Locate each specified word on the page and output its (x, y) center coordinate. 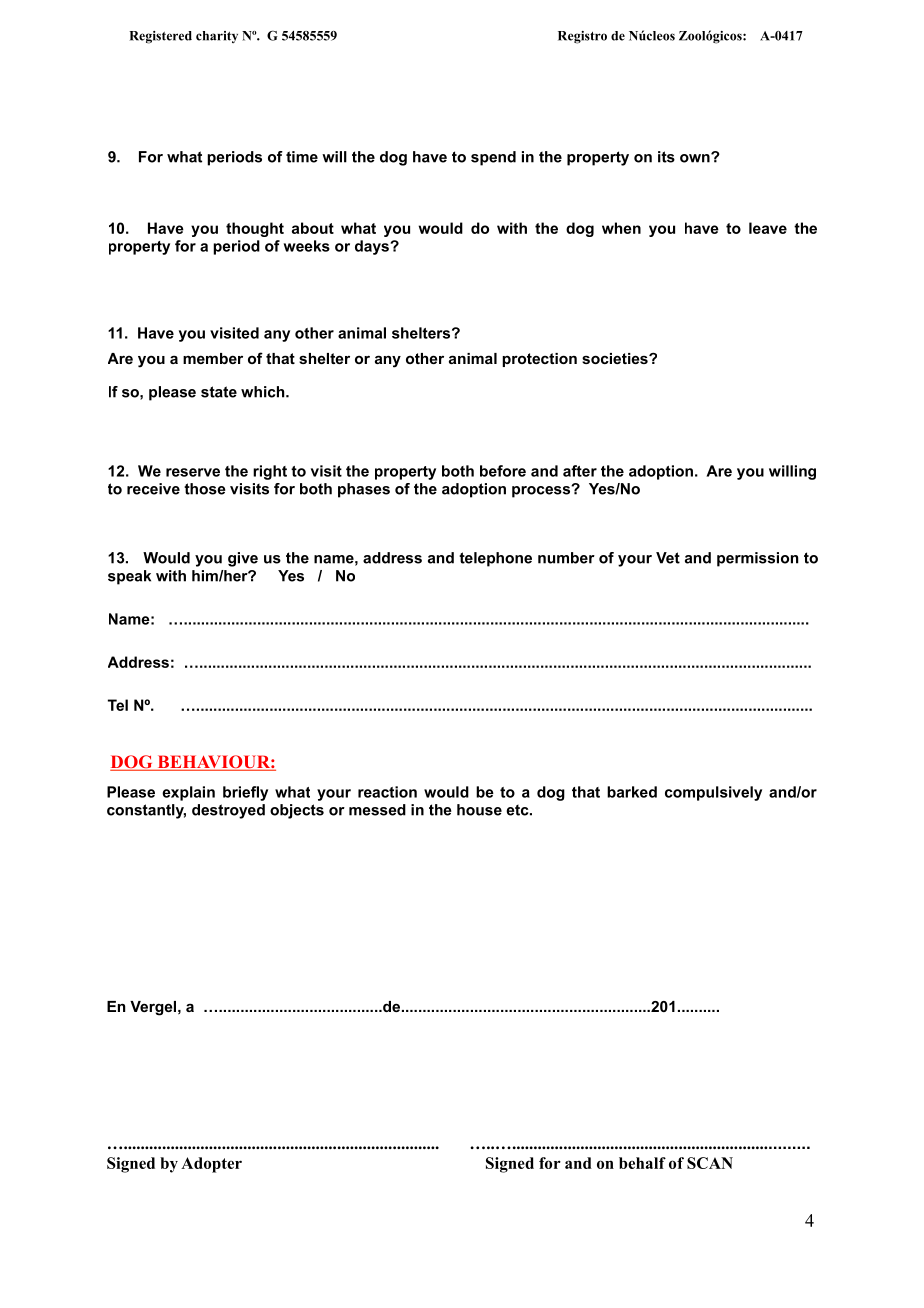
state (219, 392)
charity (217, 37)
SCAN (710, 1163)
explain (188, 793)
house (479, 810)
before (503, 471)
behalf (642, 1163)
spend (493, 158)
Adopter (211, 1165)
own (696, 158)
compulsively (713, 793)
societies (616, 358)
